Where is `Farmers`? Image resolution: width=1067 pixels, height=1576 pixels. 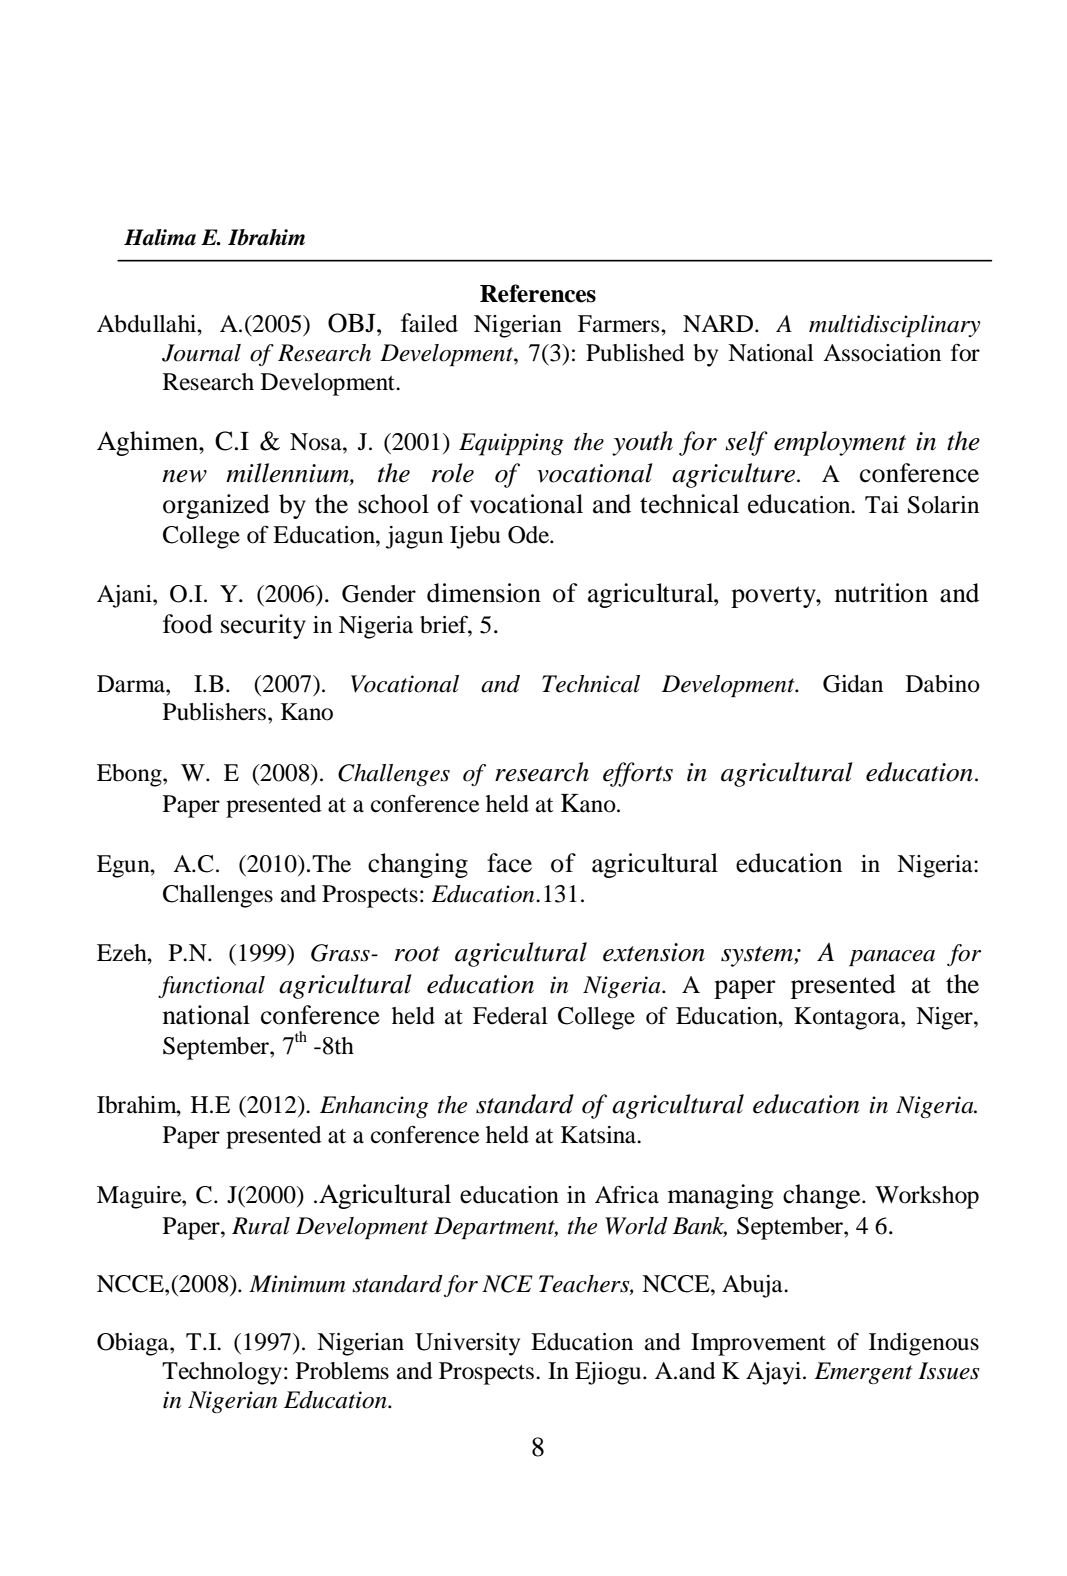
Farmers is located at coordinates (620, 324).
